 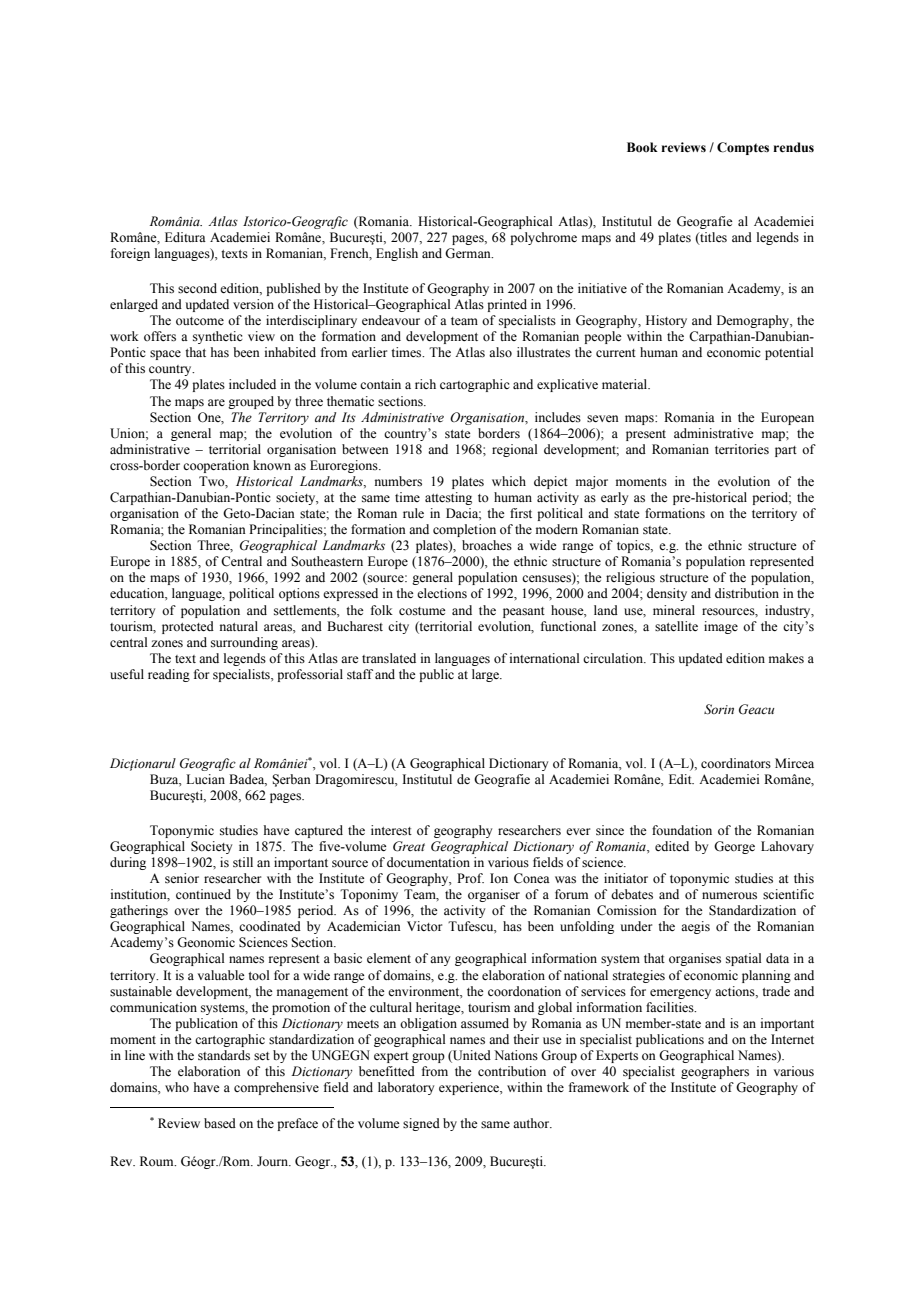 What do you see at coordinates (425, 384) in the document?
I see `rich` at bounding box center [425, 384].
